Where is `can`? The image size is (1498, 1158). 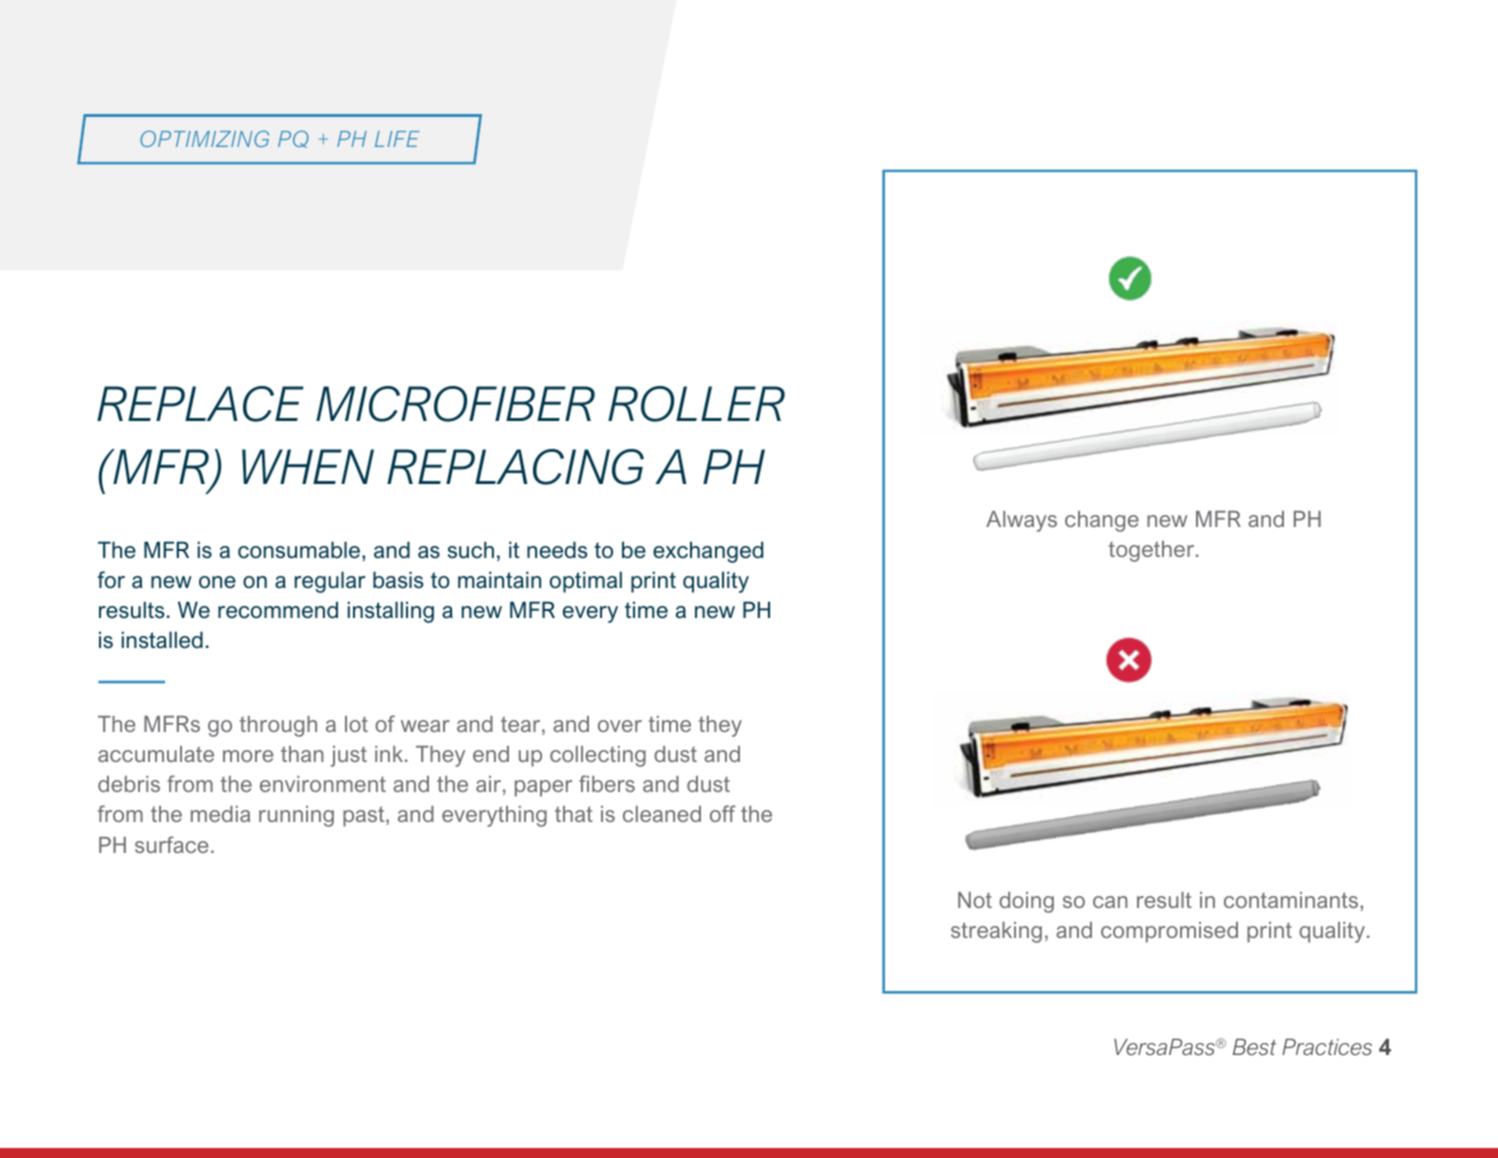 can is located at coordinates (1110, 902).
